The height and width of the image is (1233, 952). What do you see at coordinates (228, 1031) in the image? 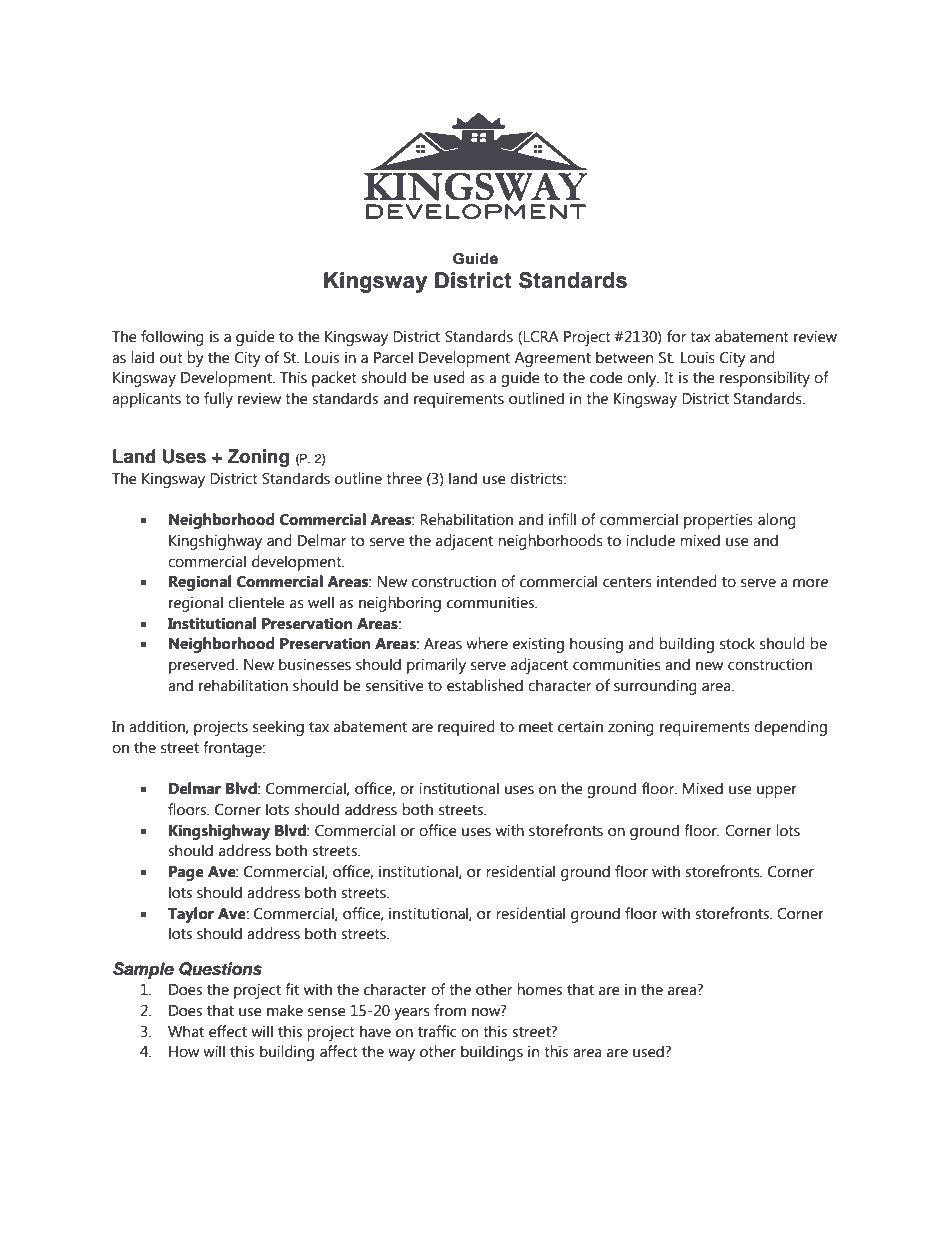
I see `effect` at bounding box center [228, 1031].
